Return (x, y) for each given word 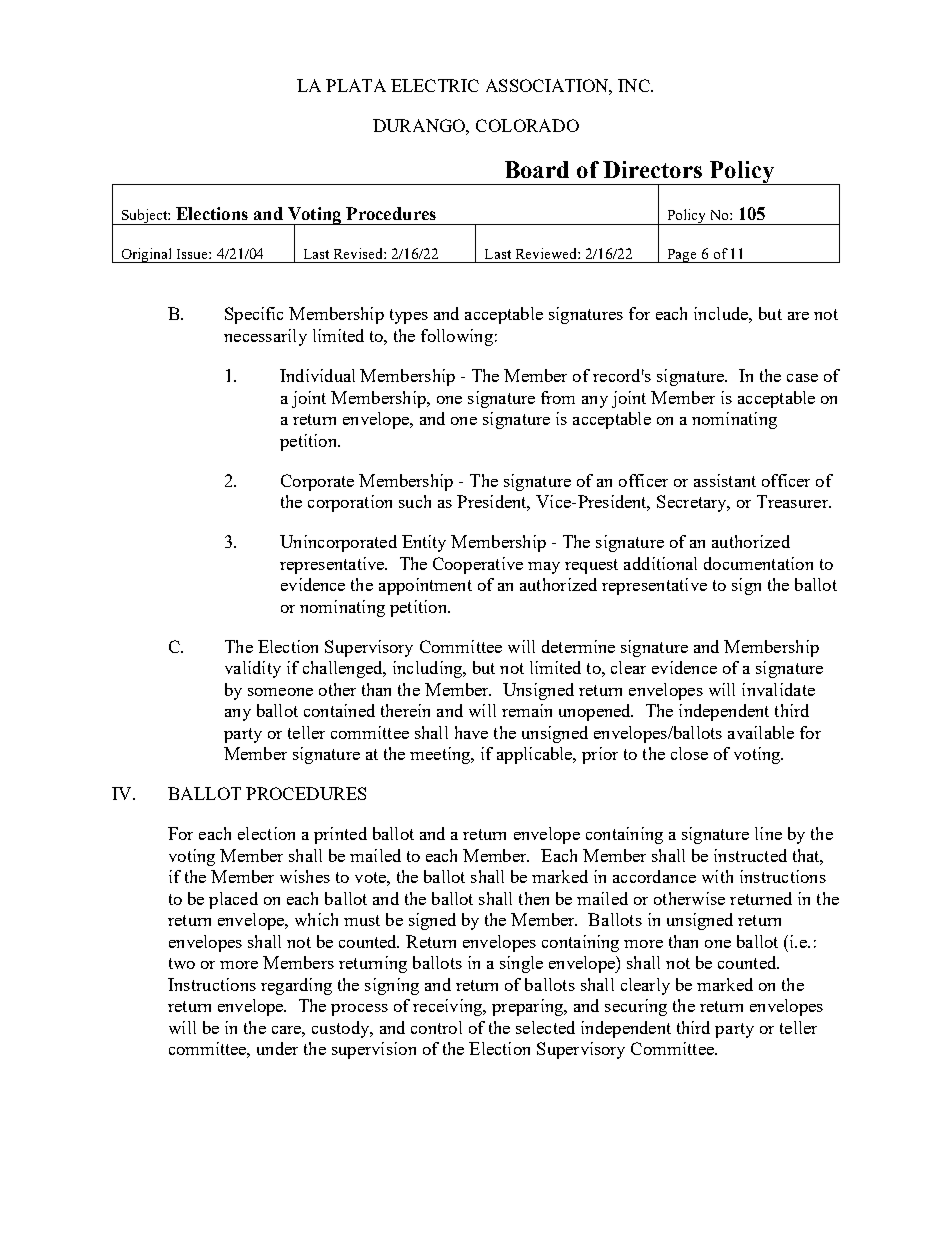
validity (253, 669)
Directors (652, 169)
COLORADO (527, 125)
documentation (758, 563)
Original (147, 255)
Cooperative (478, 565)
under (277, 1048)
